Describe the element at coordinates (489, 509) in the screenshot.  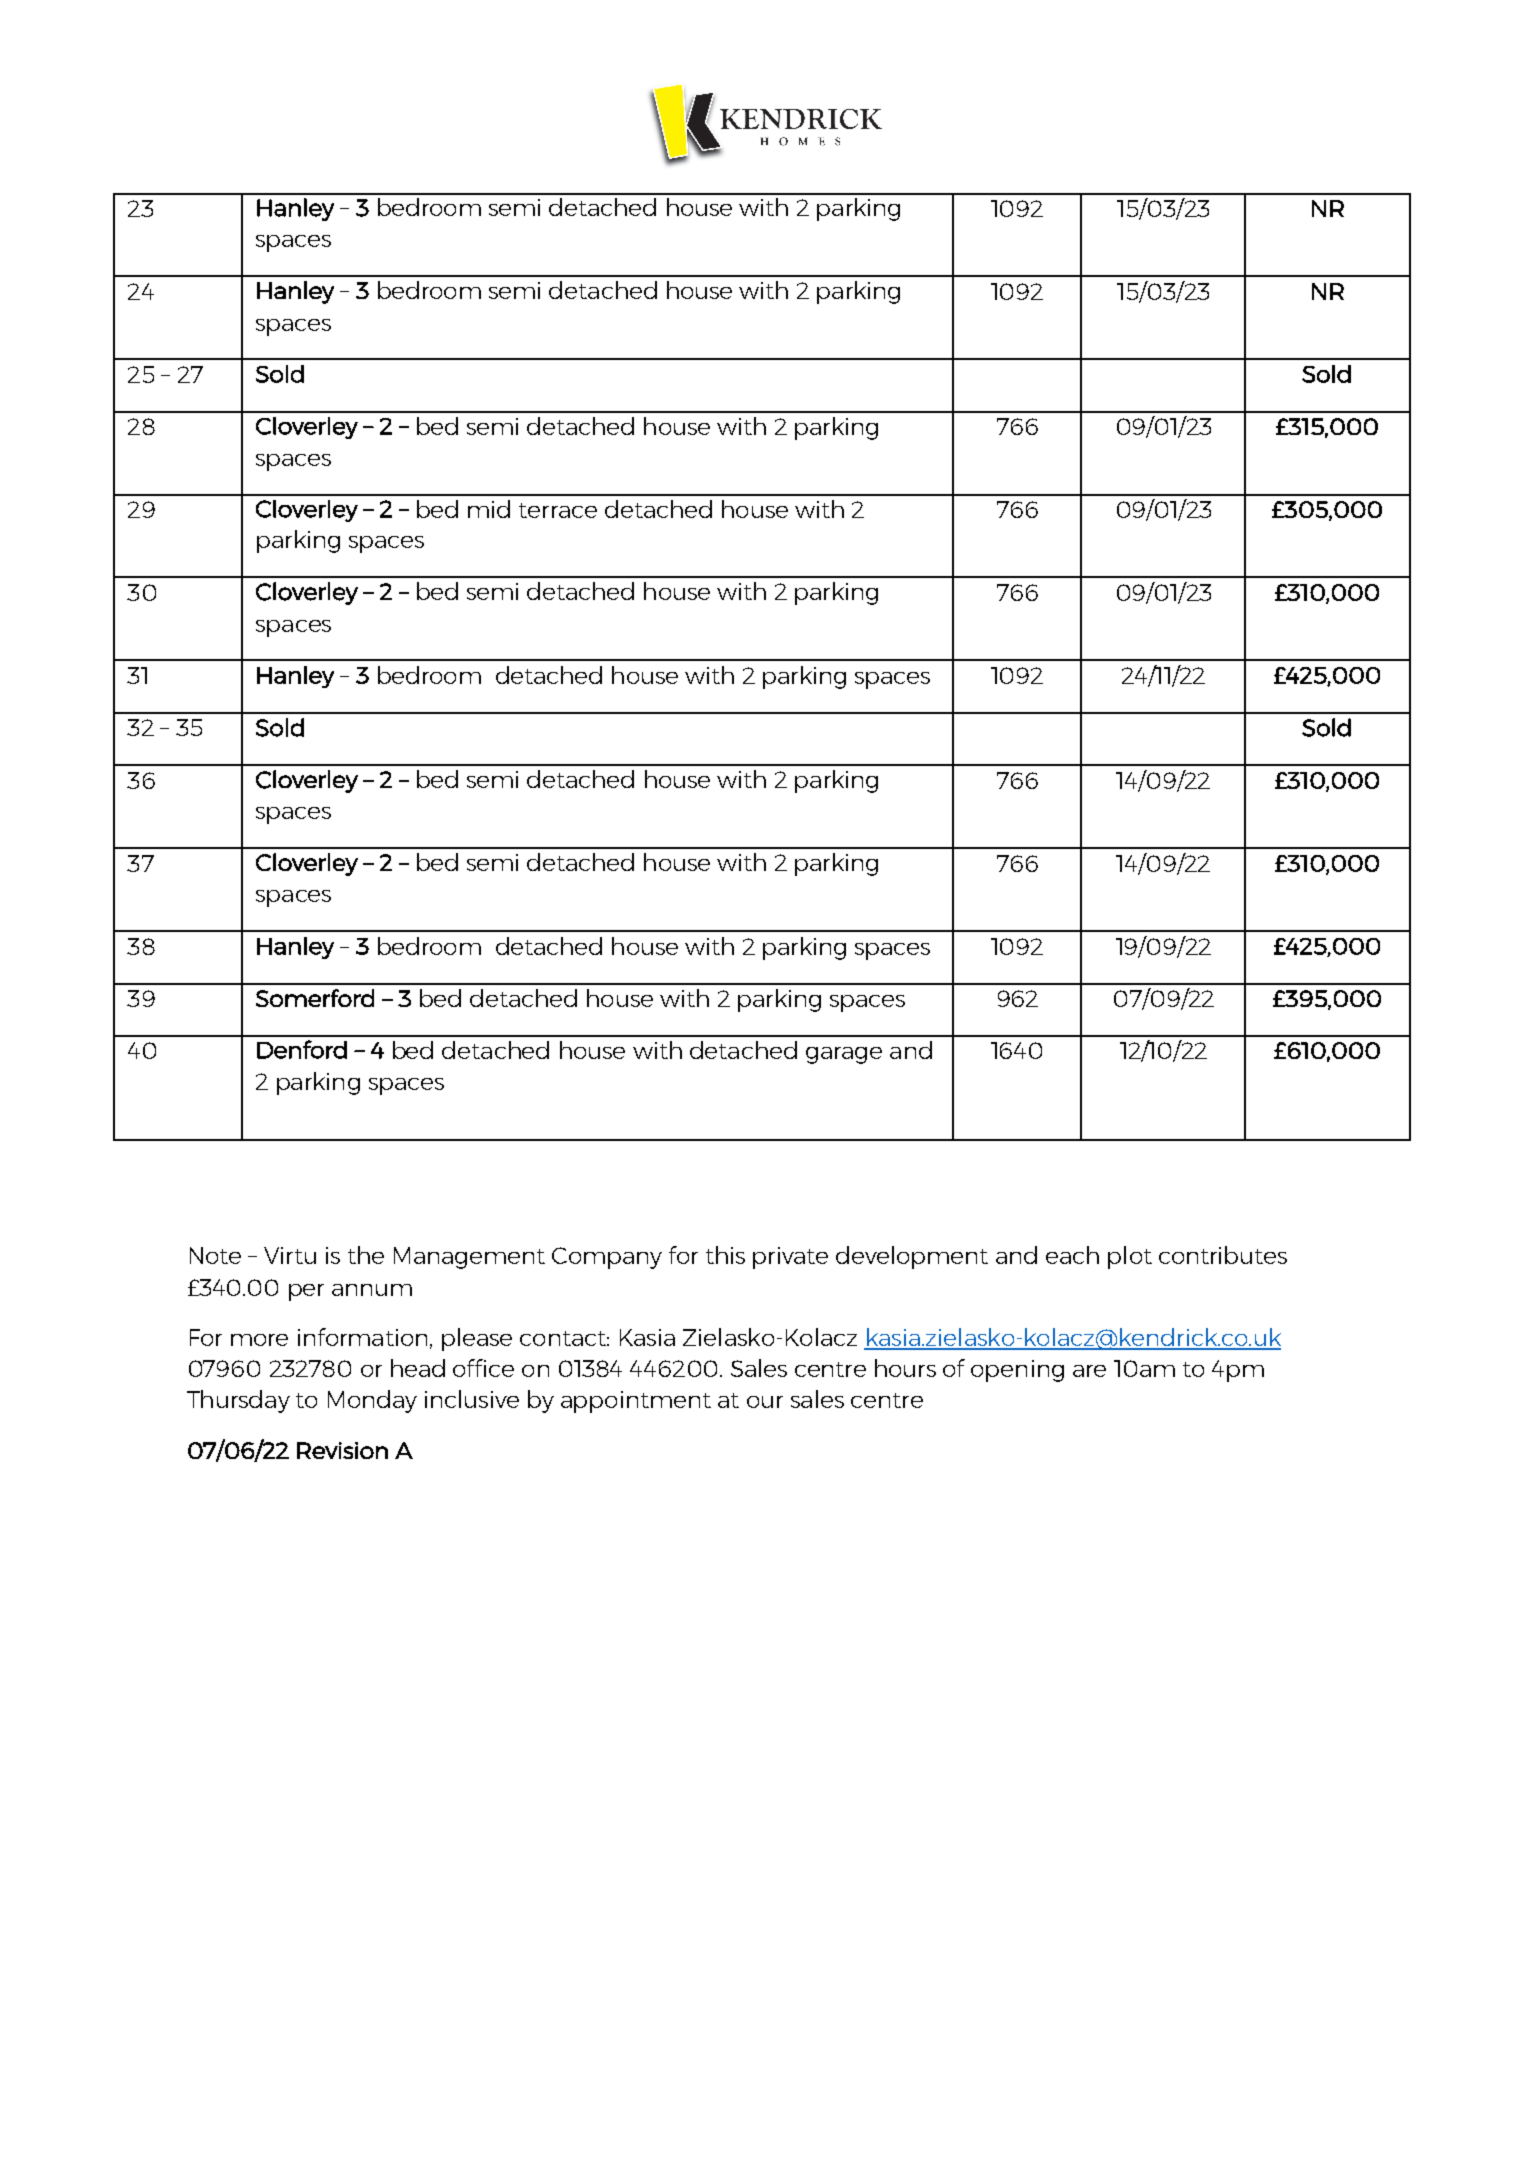
I see `mid` at that location.
